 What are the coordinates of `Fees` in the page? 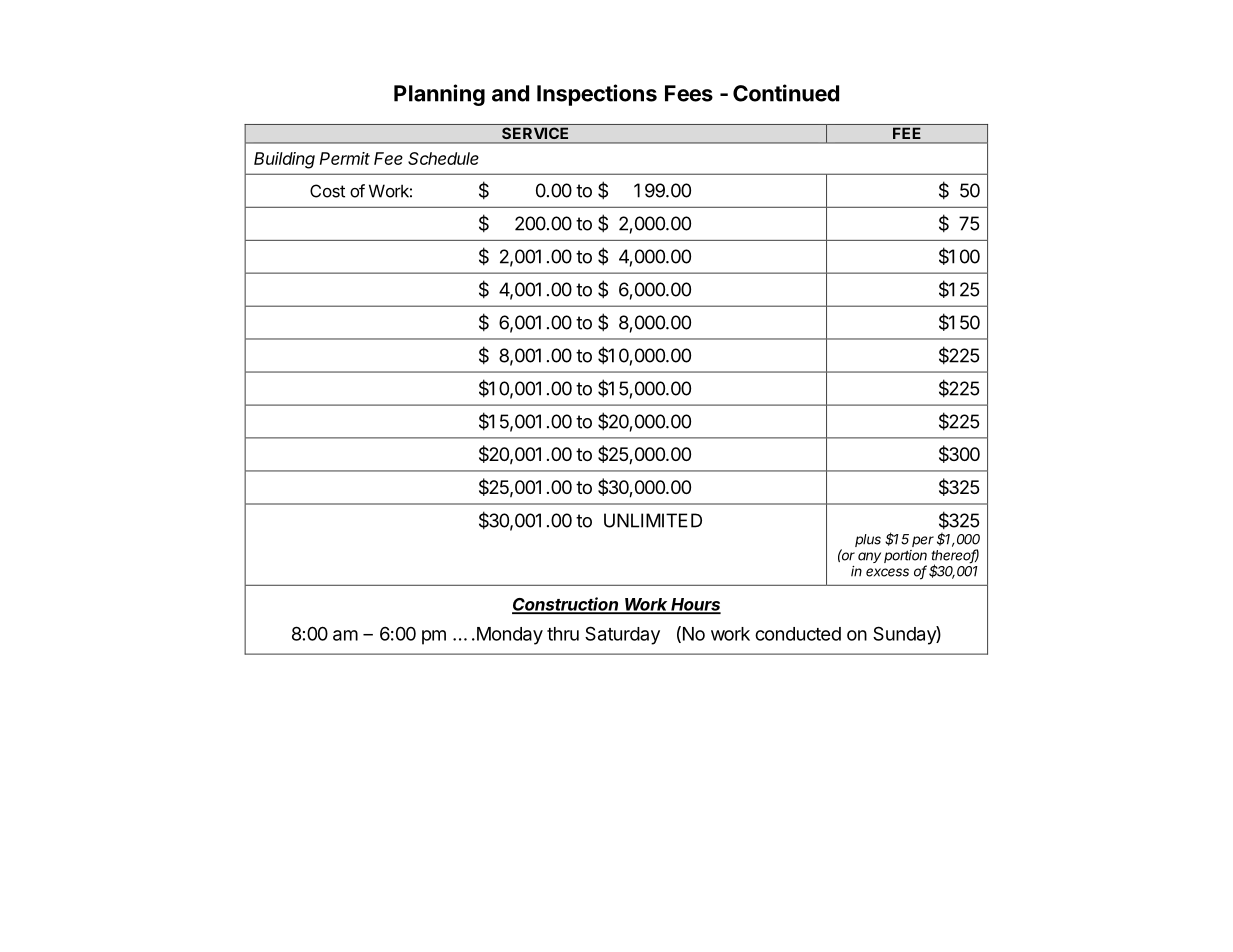 It's located at (689, 93).
